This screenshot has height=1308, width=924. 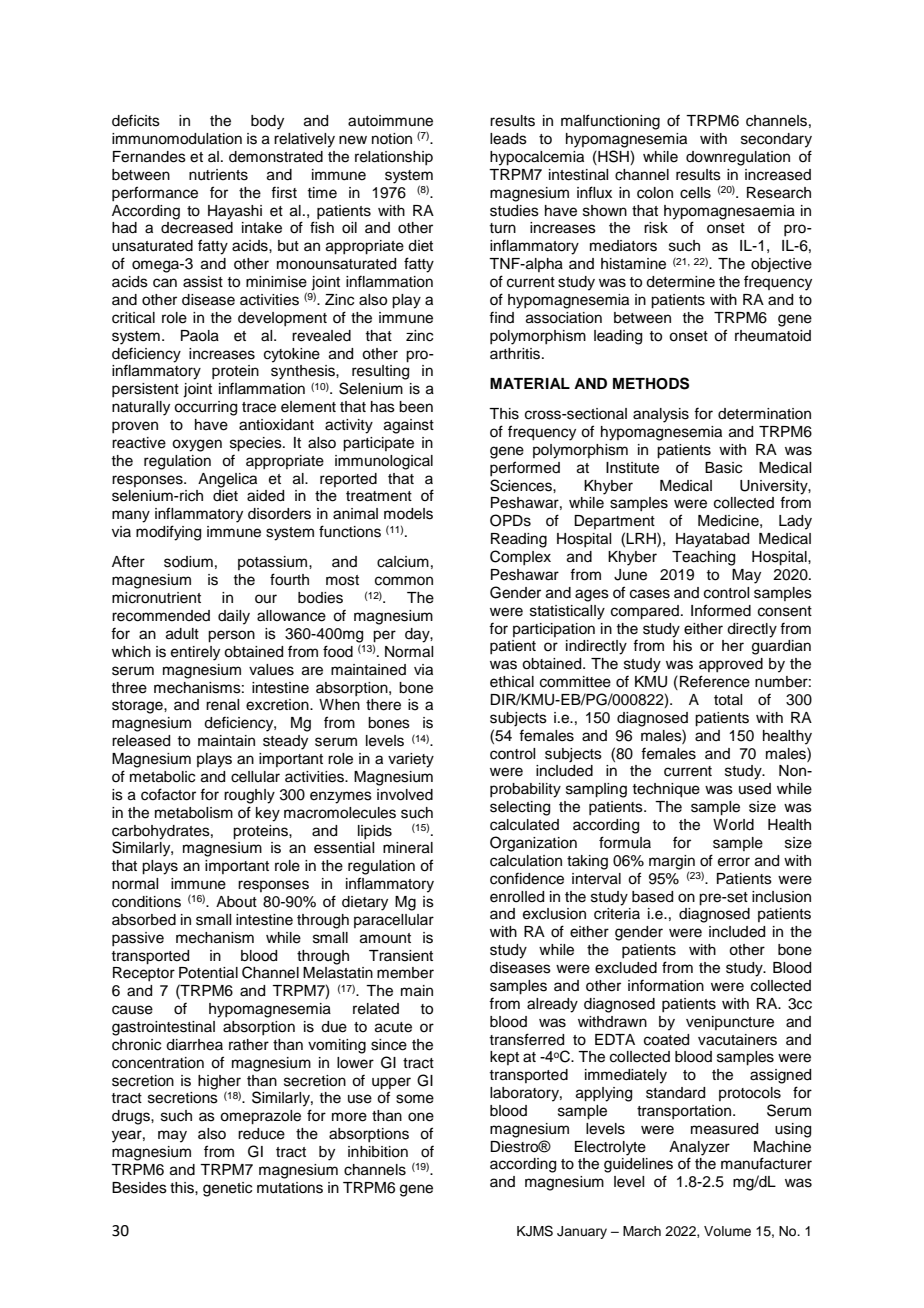 I want to click on ethical, so click(x=512, y=682).
